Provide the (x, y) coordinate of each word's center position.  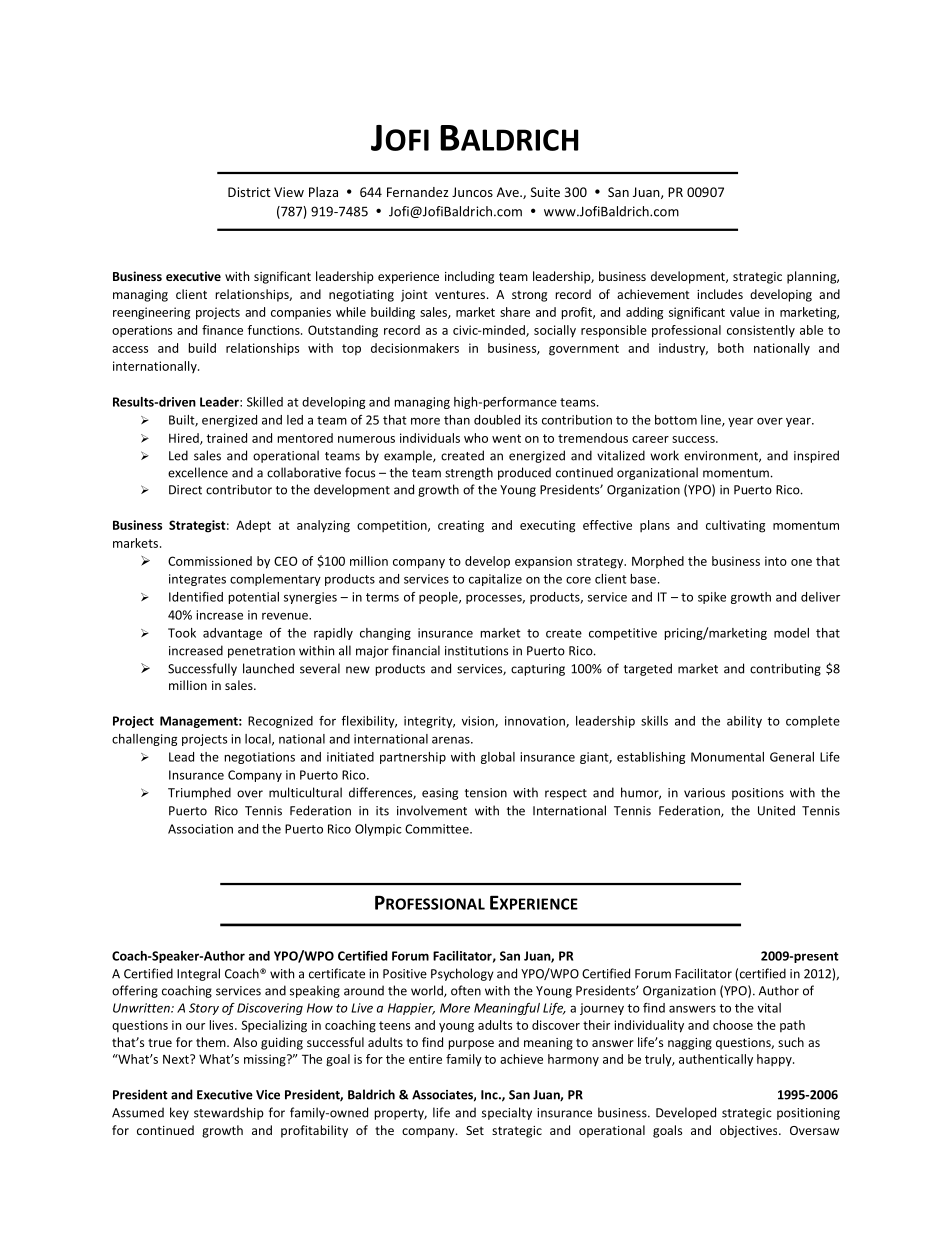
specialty (507, 1113)
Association (200, 829)
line (712, 421)
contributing (785, 669)
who (476, 438)
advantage (232, 634)
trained (226, 438)
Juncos (472, 192)
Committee (438, 829)
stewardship (229, 1113)
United (776, 810)
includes (720, 294)
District (249, 192)
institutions (476, 651)
